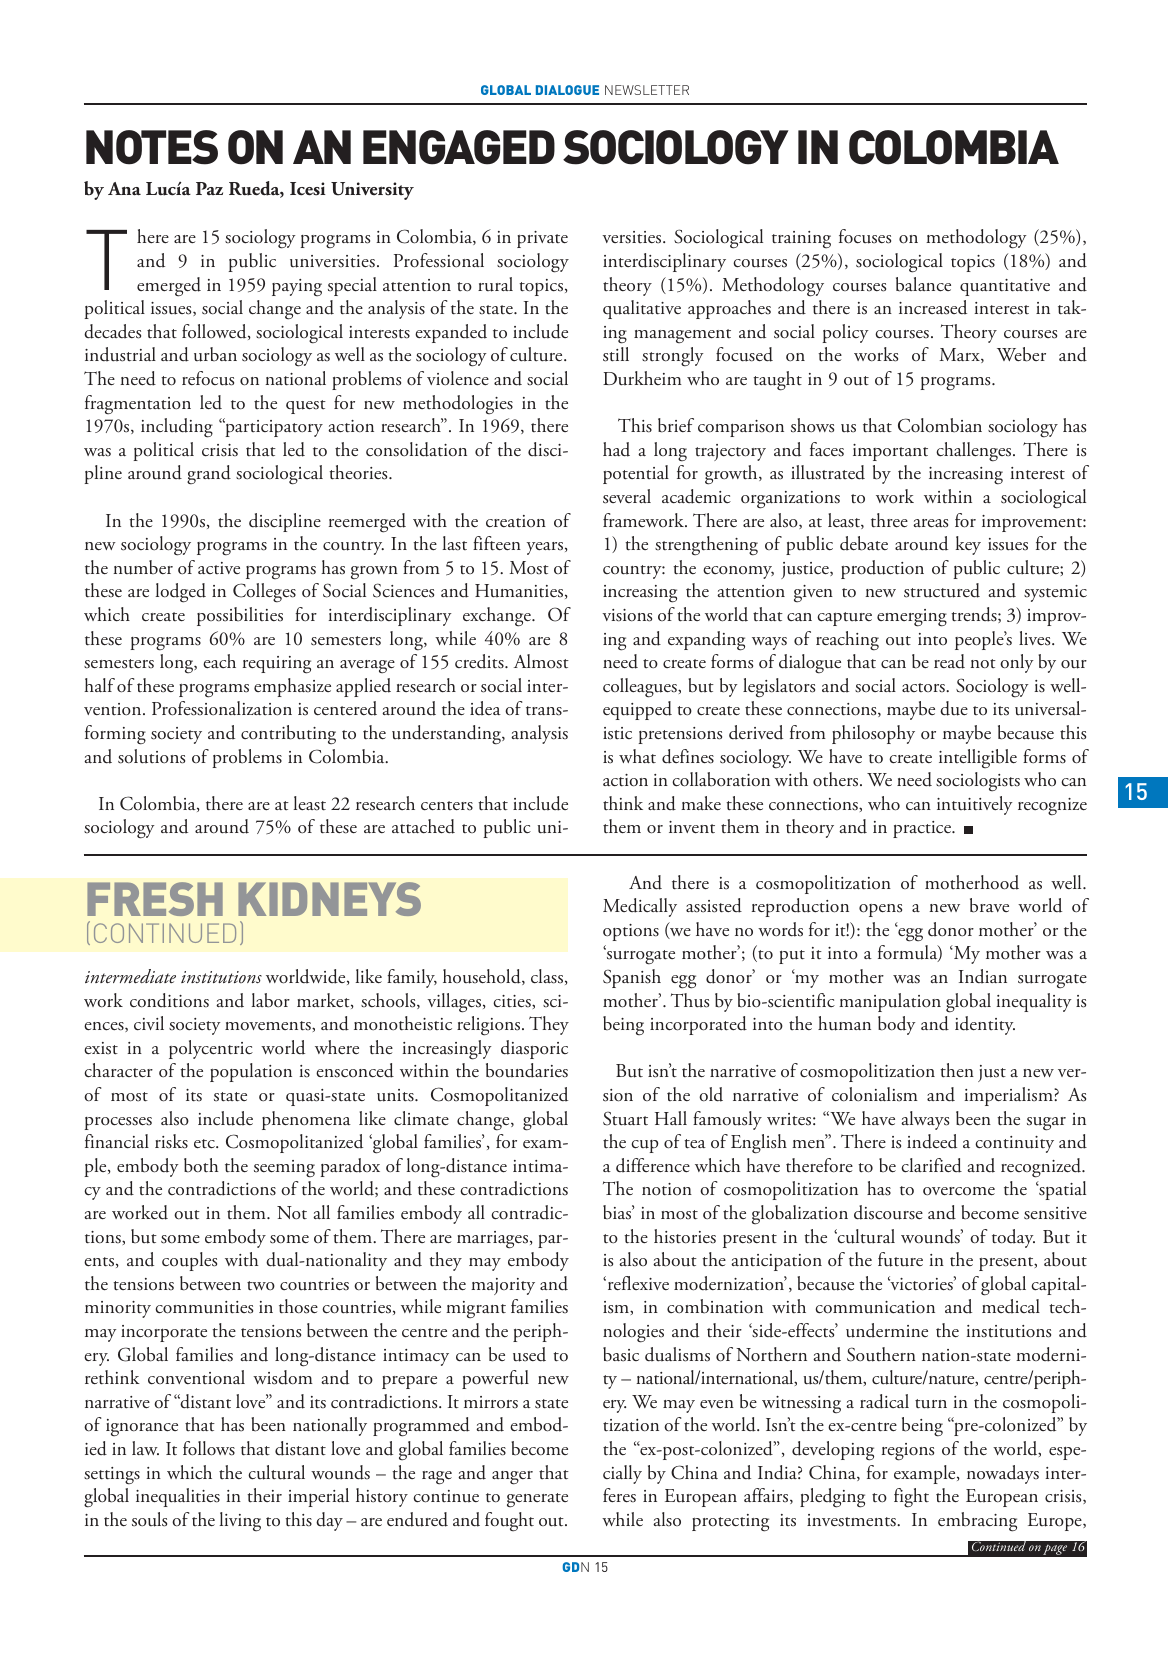  I want to click on follows, so click(209, 1448).
